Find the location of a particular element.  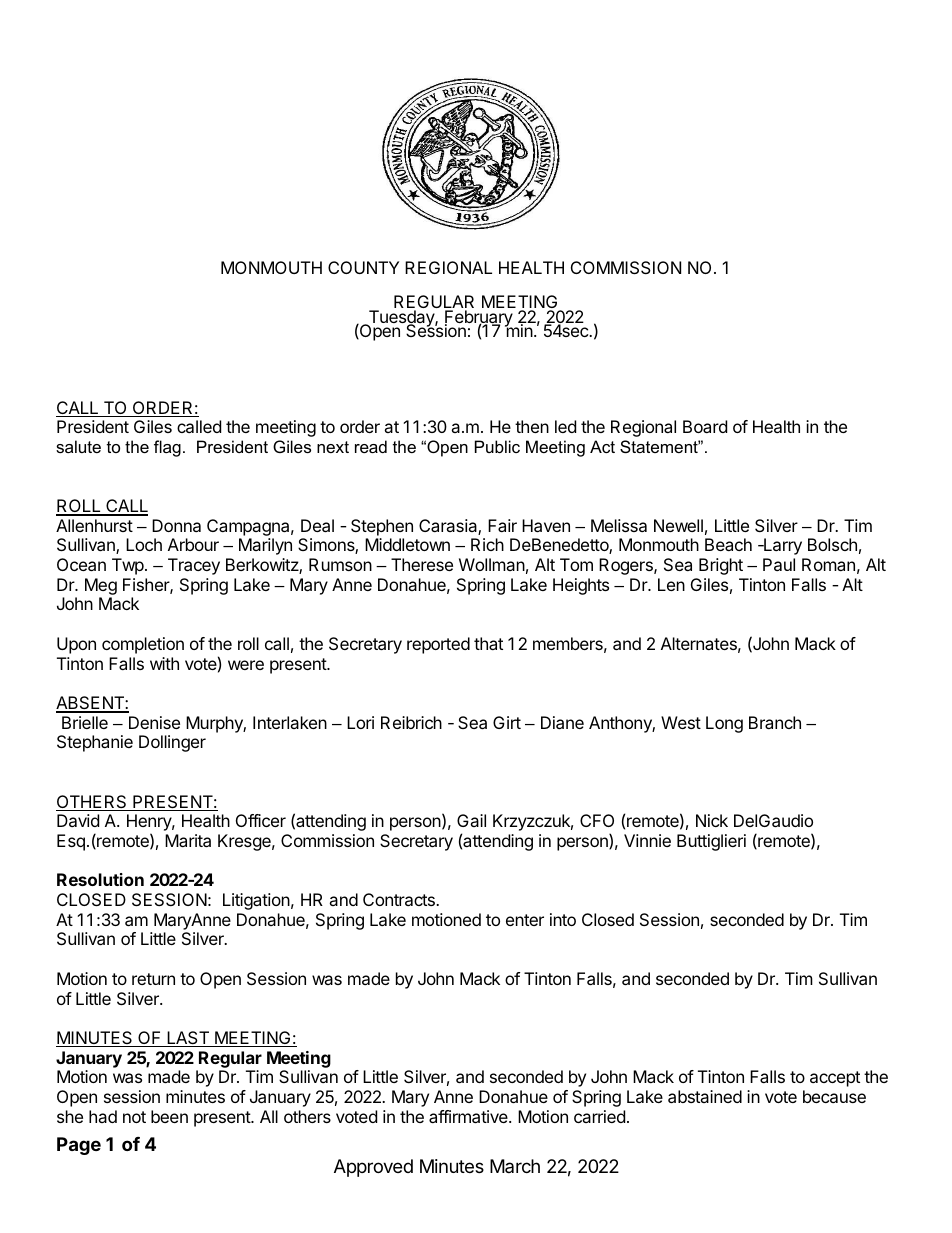

Lori is located at coordinates (360, 722).
